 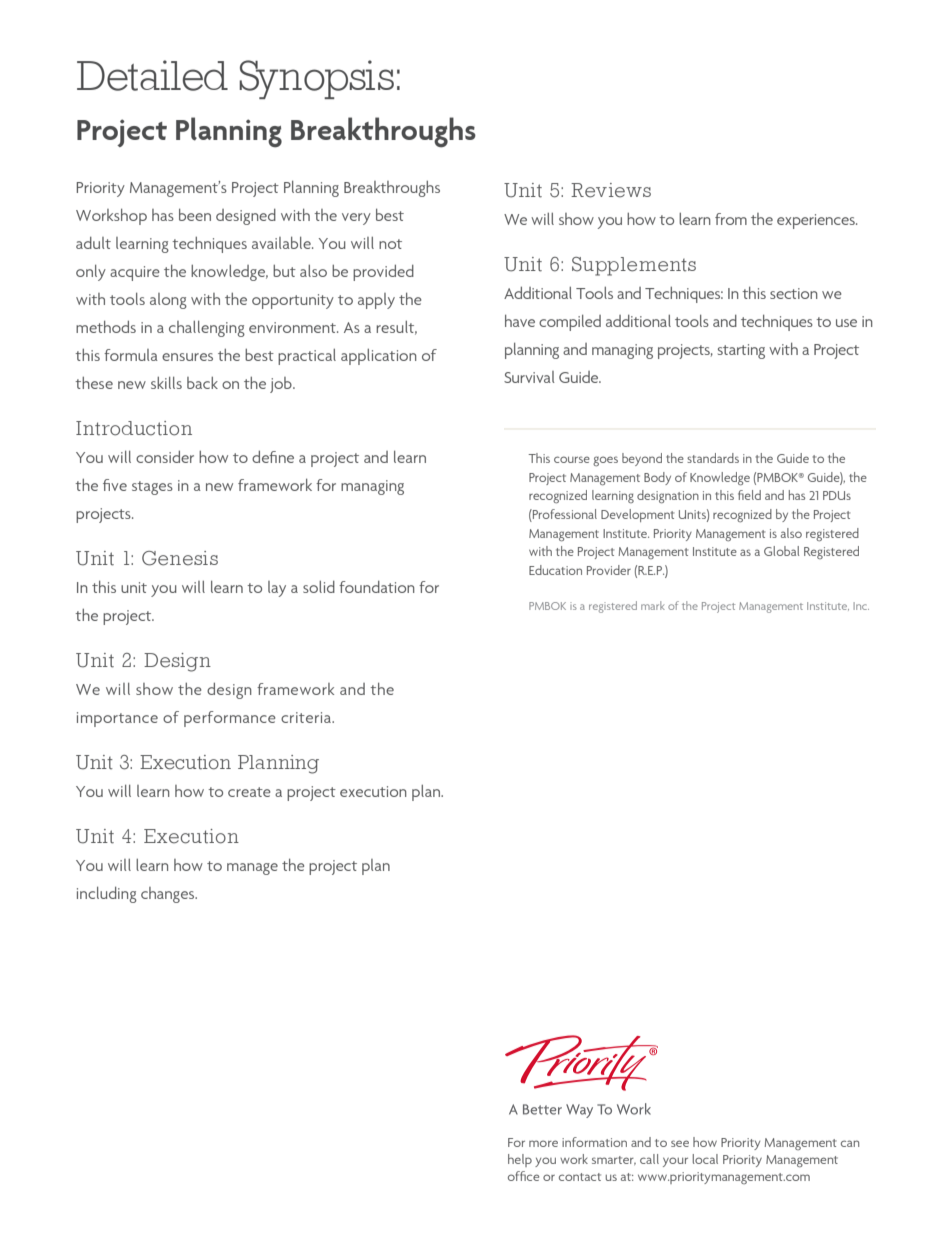 I want to click on help, so click(x=520, y=1160).
